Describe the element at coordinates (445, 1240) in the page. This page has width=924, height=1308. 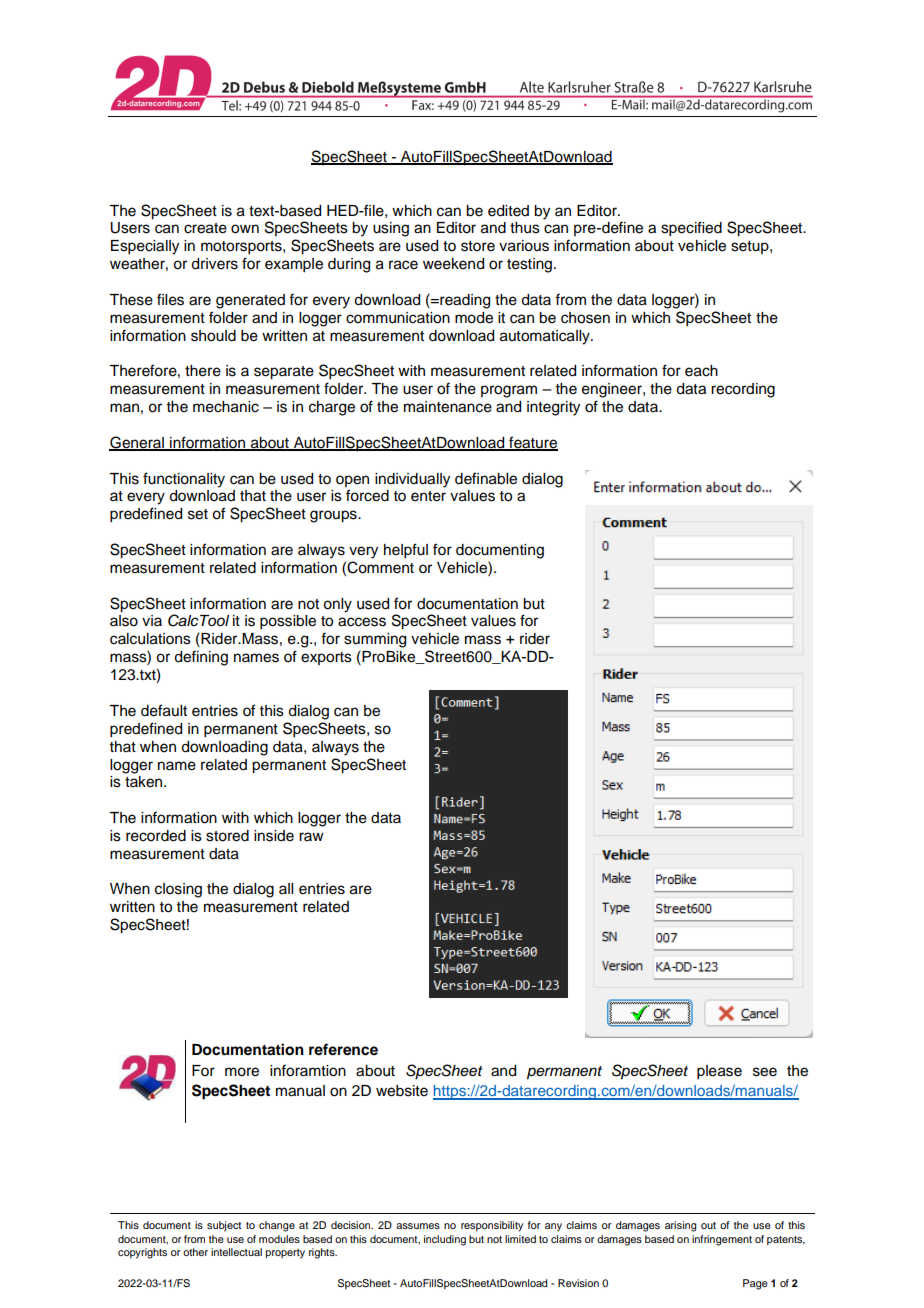
I see `including` at that location.
